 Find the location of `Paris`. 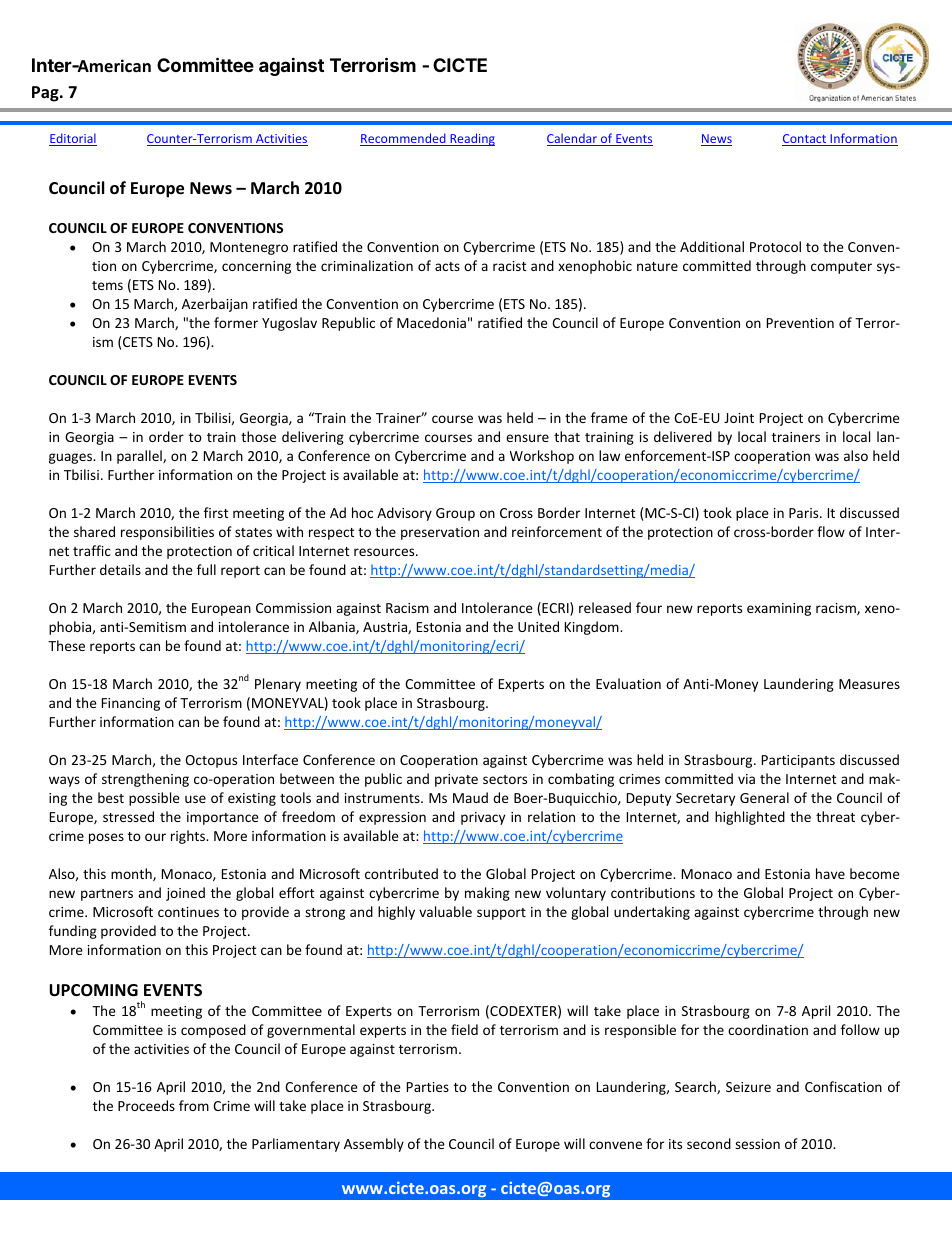

Paris is located at coordinates (805, 513).
